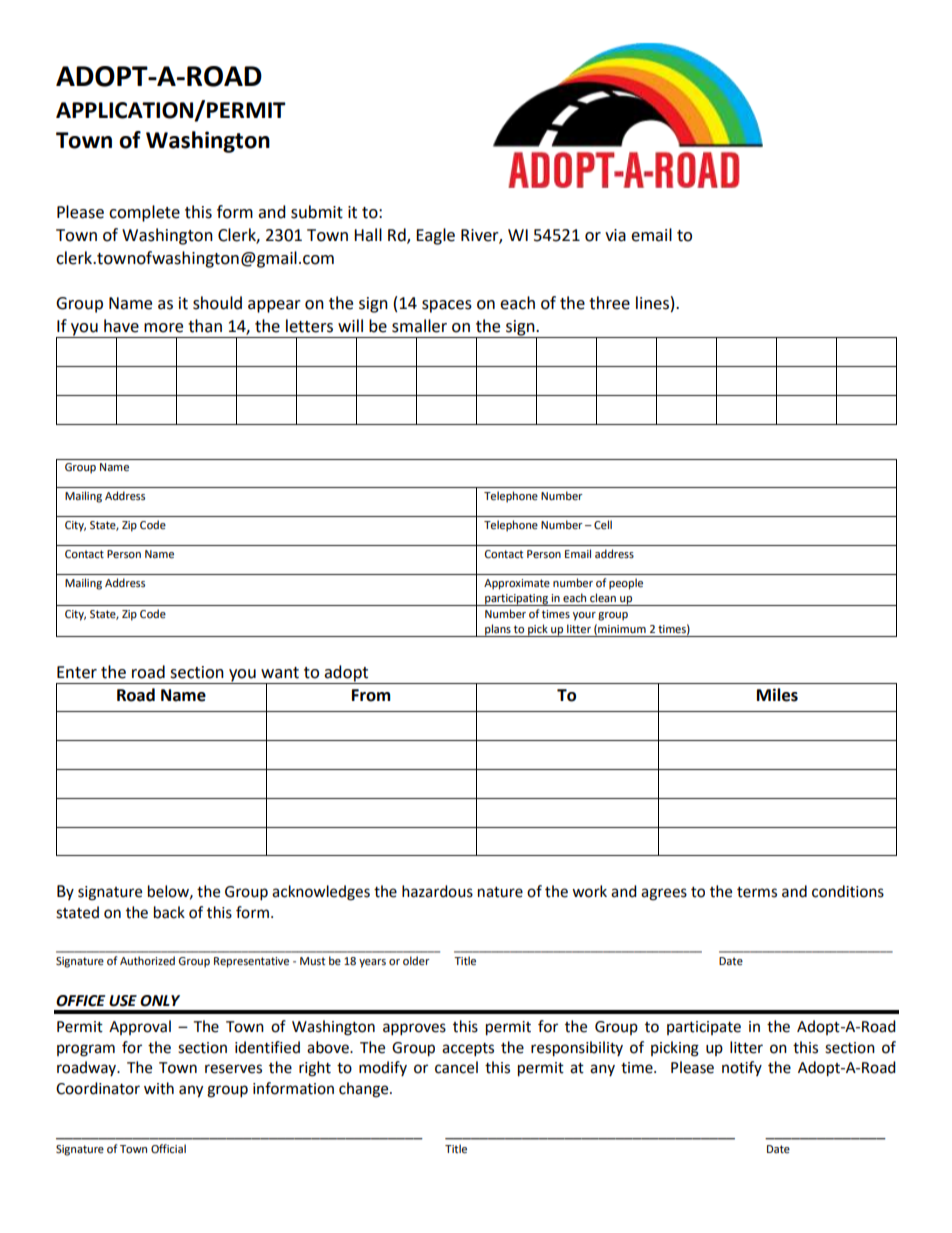  I want to click on notify, so click(742, 1068).
